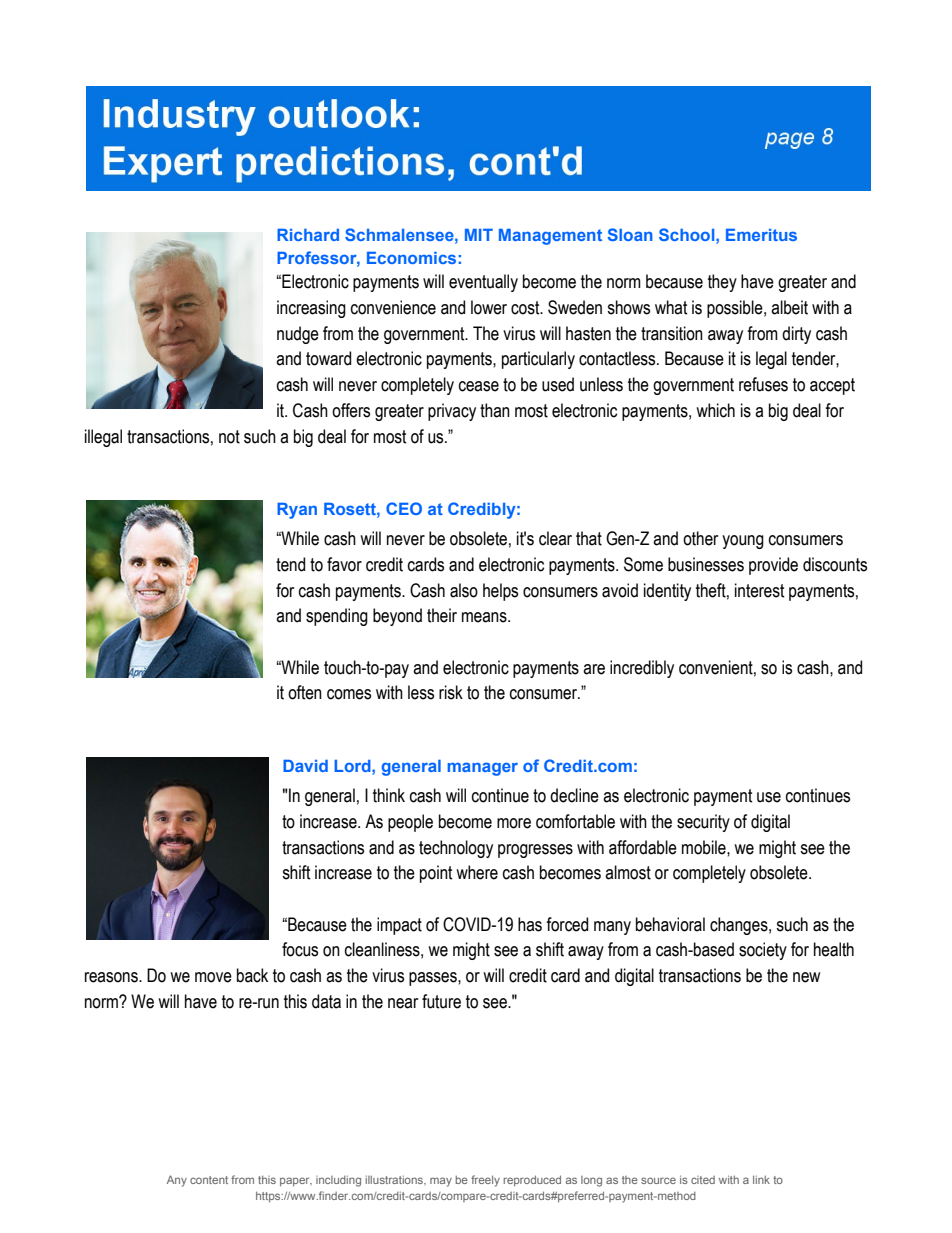 The image size is (952, 1233). I want to click on Richard, so click(308, 235).
